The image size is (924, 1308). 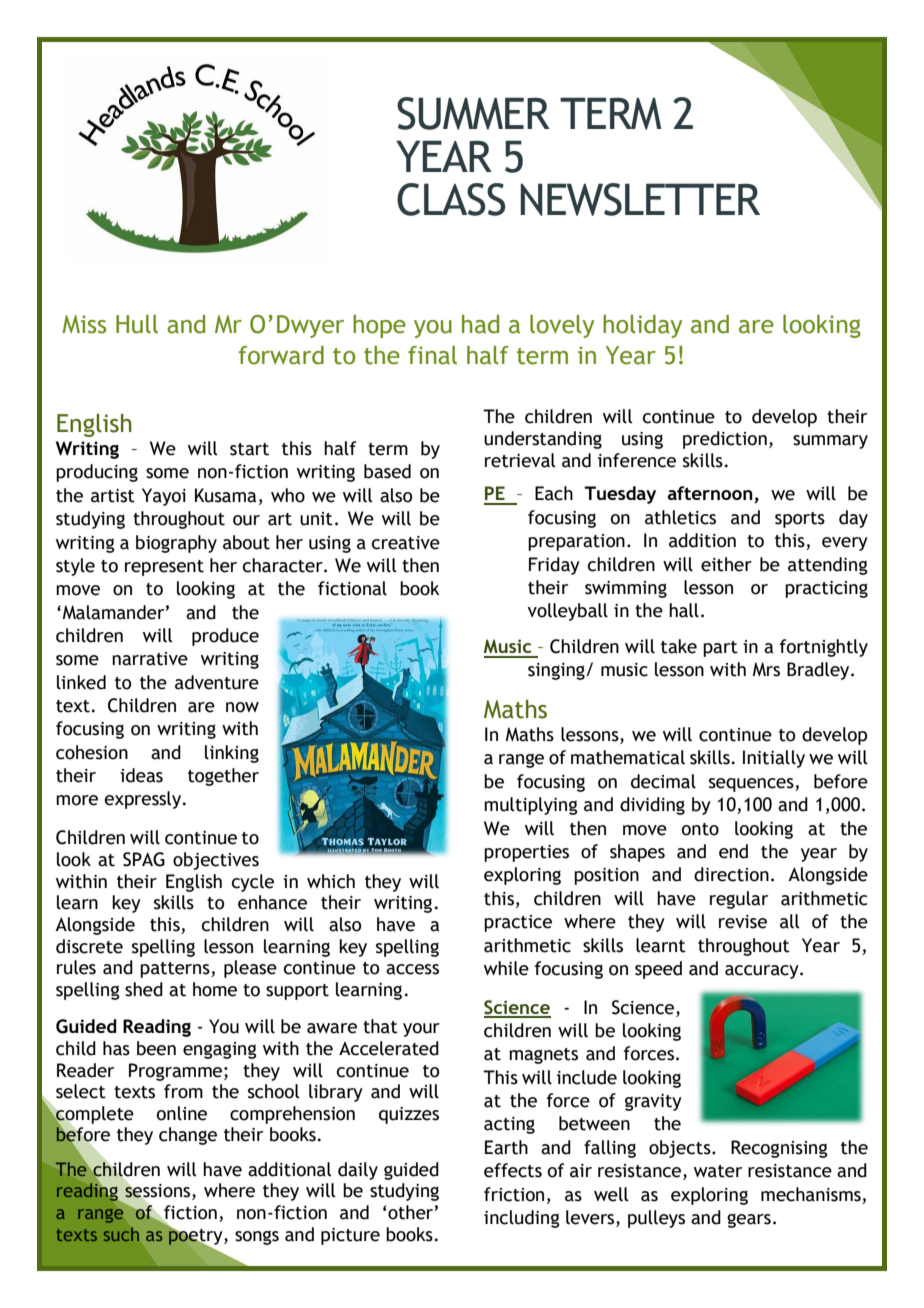 I want to click on properties, so click(x=526, y=853).
